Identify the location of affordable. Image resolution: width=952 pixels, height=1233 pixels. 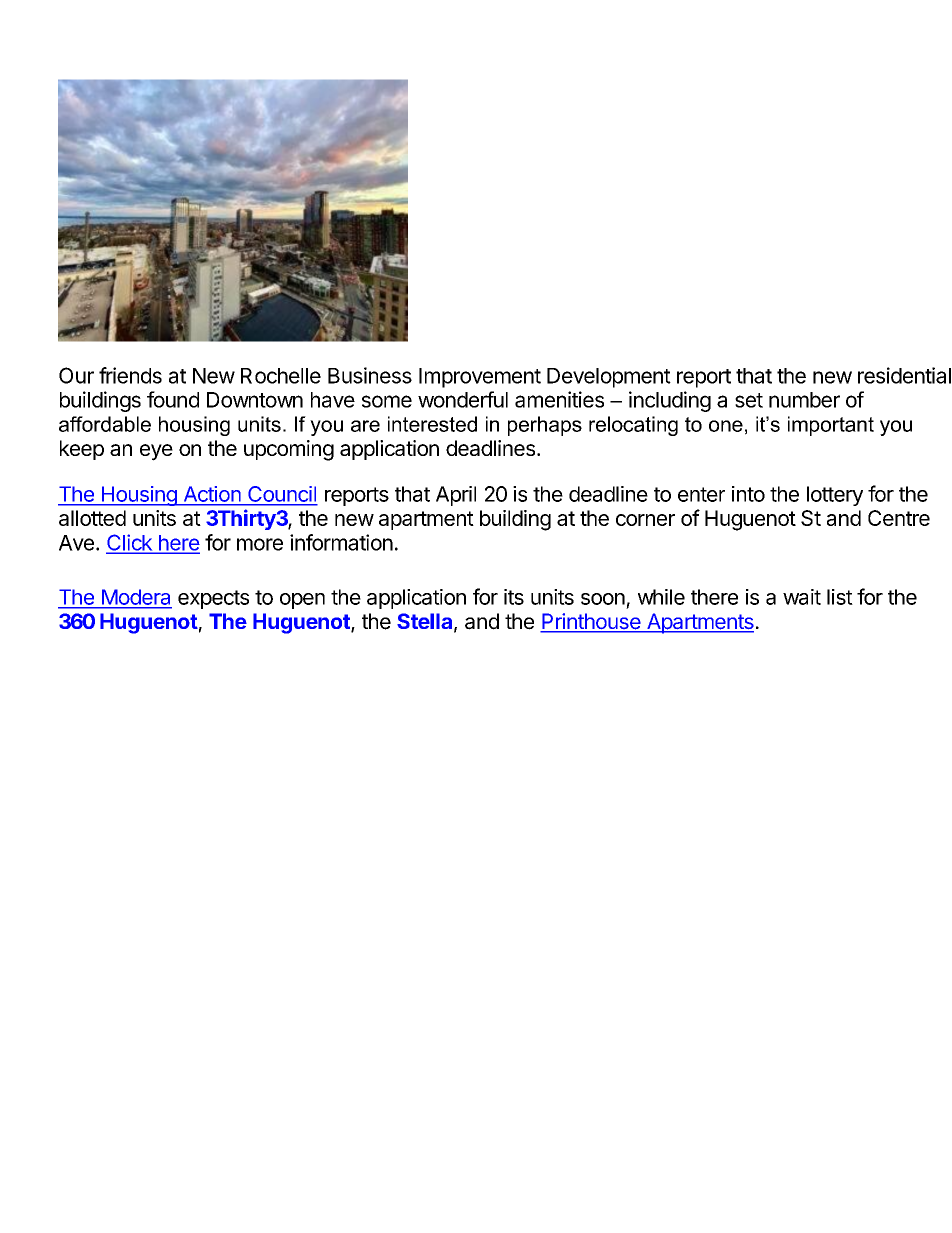
(105, 424).
